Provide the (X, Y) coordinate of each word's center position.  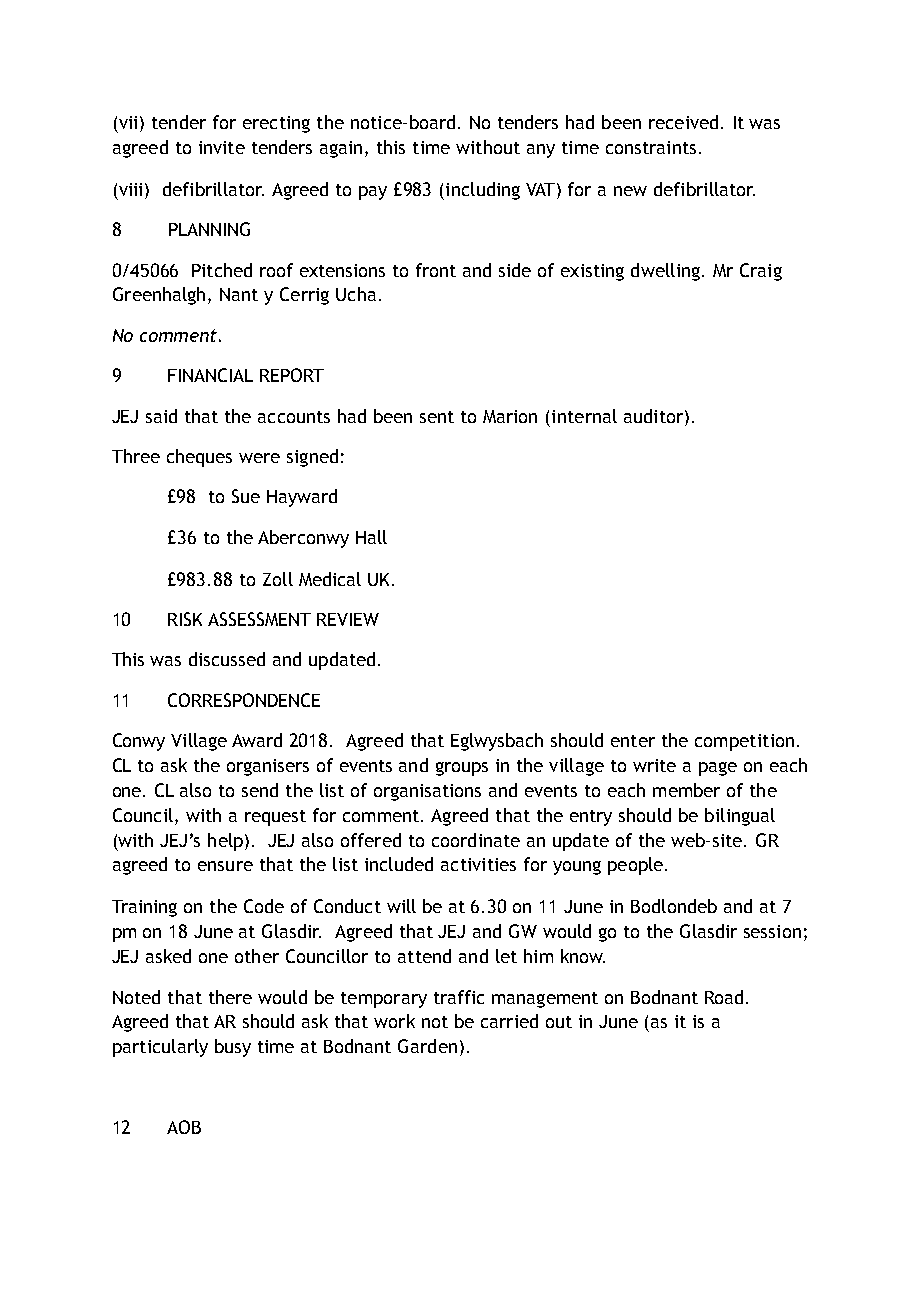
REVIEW (348, 619)
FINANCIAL (210, 375)
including (483, 191)
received (683, 122)
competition (744, 742)
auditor (655, 416)
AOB (184, 1127)
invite (222, 147)
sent (437, 417)
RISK (185, 619)
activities (478, 864)
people (637, 866)
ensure (225, 866)
